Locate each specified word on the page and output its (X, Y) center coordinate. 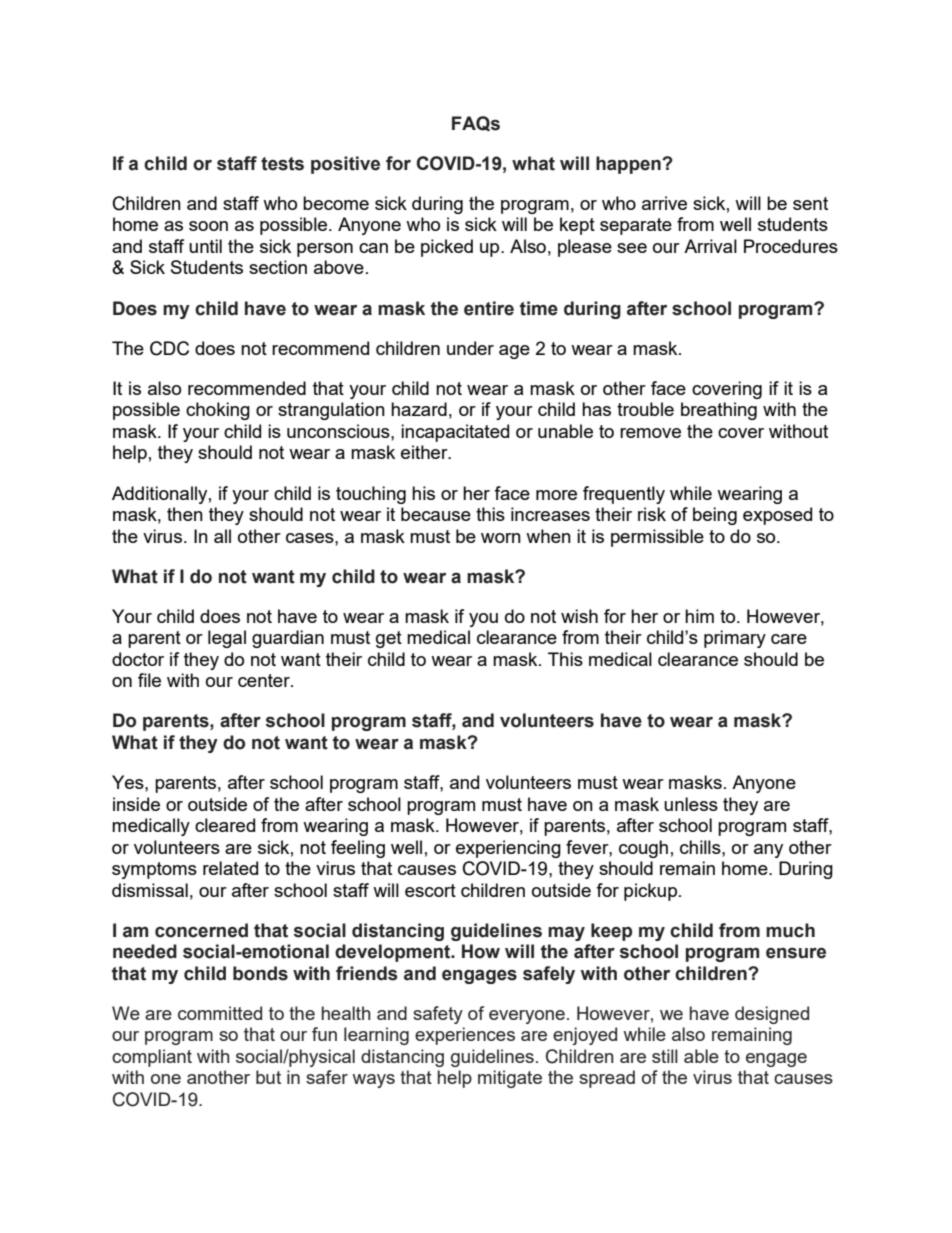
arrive (664, 203)
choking (218, 411)
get (389, 639)
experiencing (508, 849)
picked (447, 248)
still (665, 1056)
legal (227, 639)
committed (220, 1013)
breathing (719, 411)
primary (735, 639)
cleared (225, 825)
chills (701, 847)
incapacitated (455, 433)
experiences (465, 1036)
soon (208, 226)
